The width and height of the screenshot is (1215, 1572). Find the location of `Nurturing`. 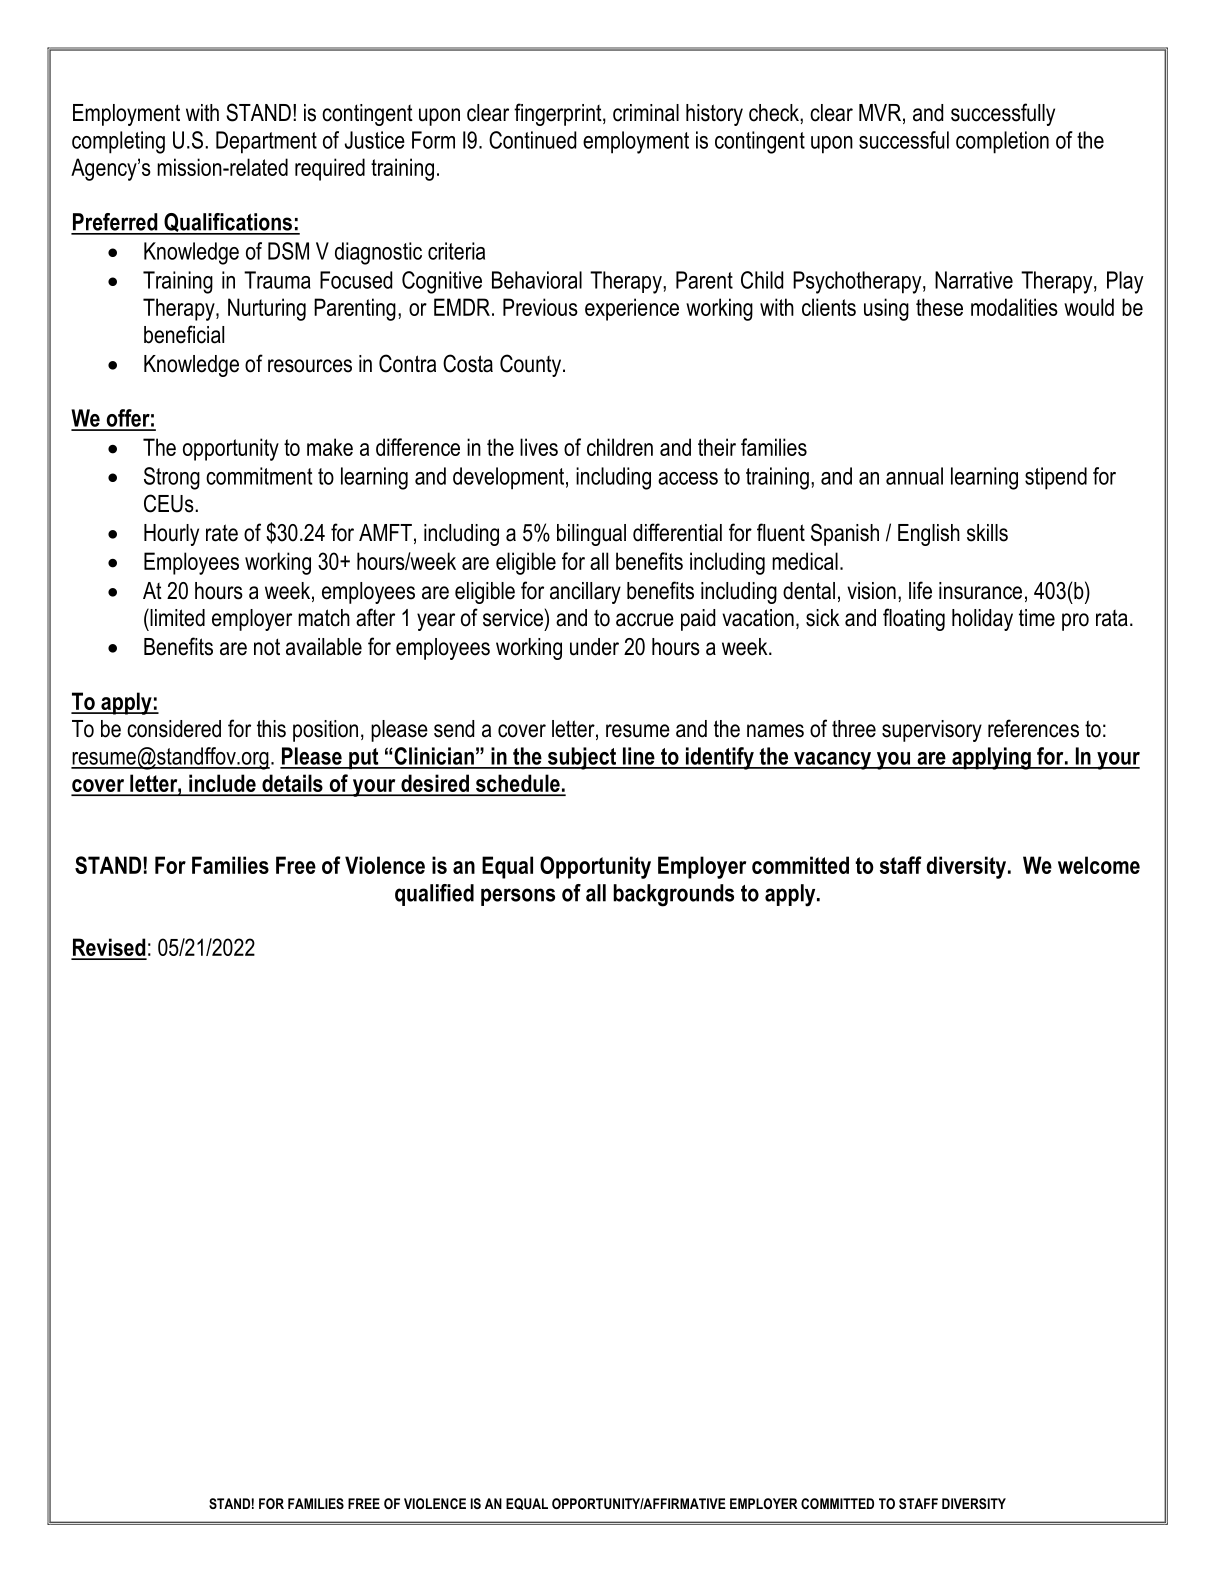

Nurturing is located at coordinates (267, 309).
